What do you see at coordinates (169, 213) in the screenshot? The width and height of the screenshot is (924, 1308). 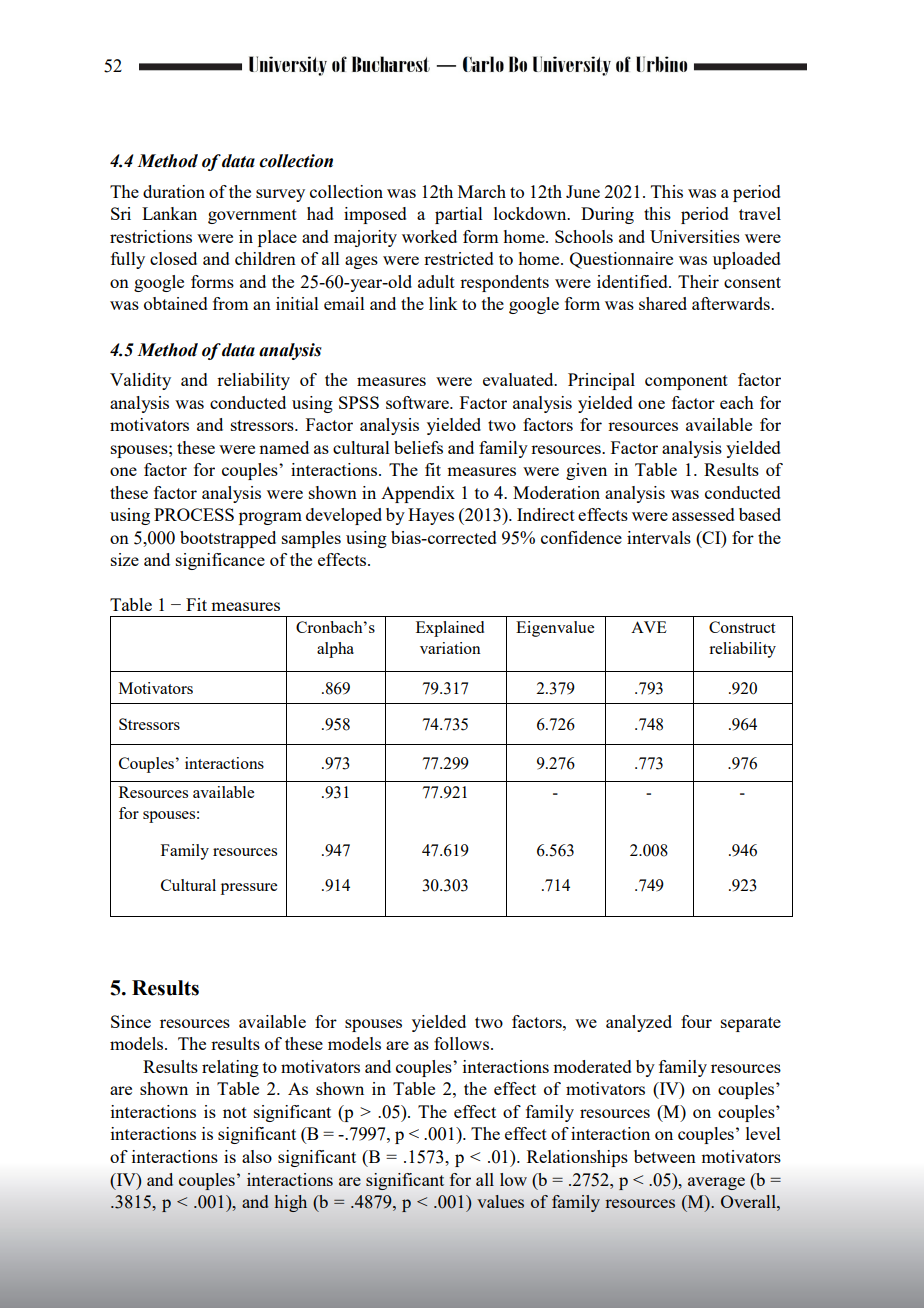 I see `Lankan` at bounding box center [169, 213].
